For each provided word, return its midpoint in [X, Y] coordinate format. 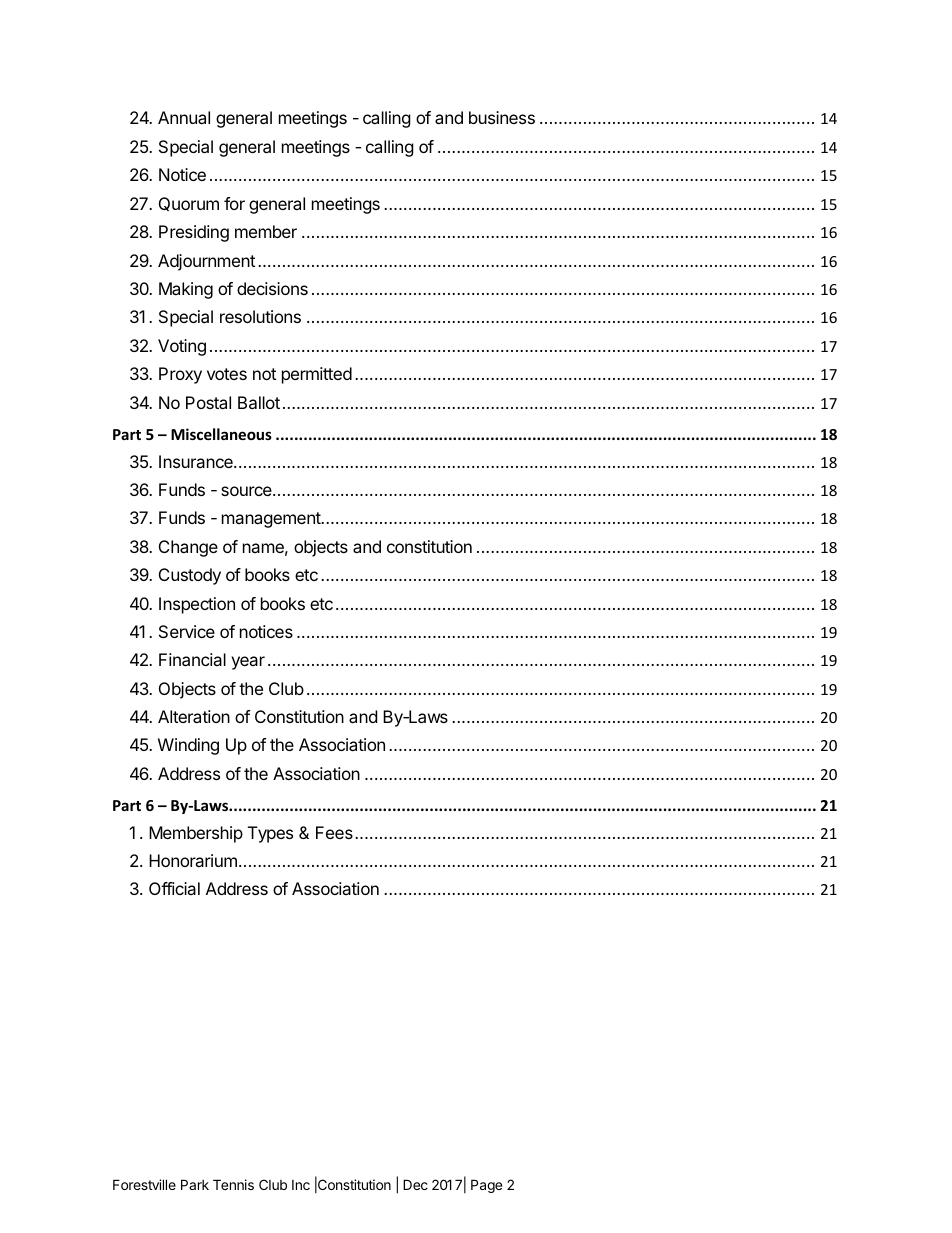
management [272, 520]
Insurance [197, 461]
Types [270, 834]
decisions [272, 288]
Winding [188, 746]
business [502, 117]
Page [486, 1186]
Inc [301, 1185]
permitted [317, 375]
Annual [184, 117]
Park [195, 1184]
